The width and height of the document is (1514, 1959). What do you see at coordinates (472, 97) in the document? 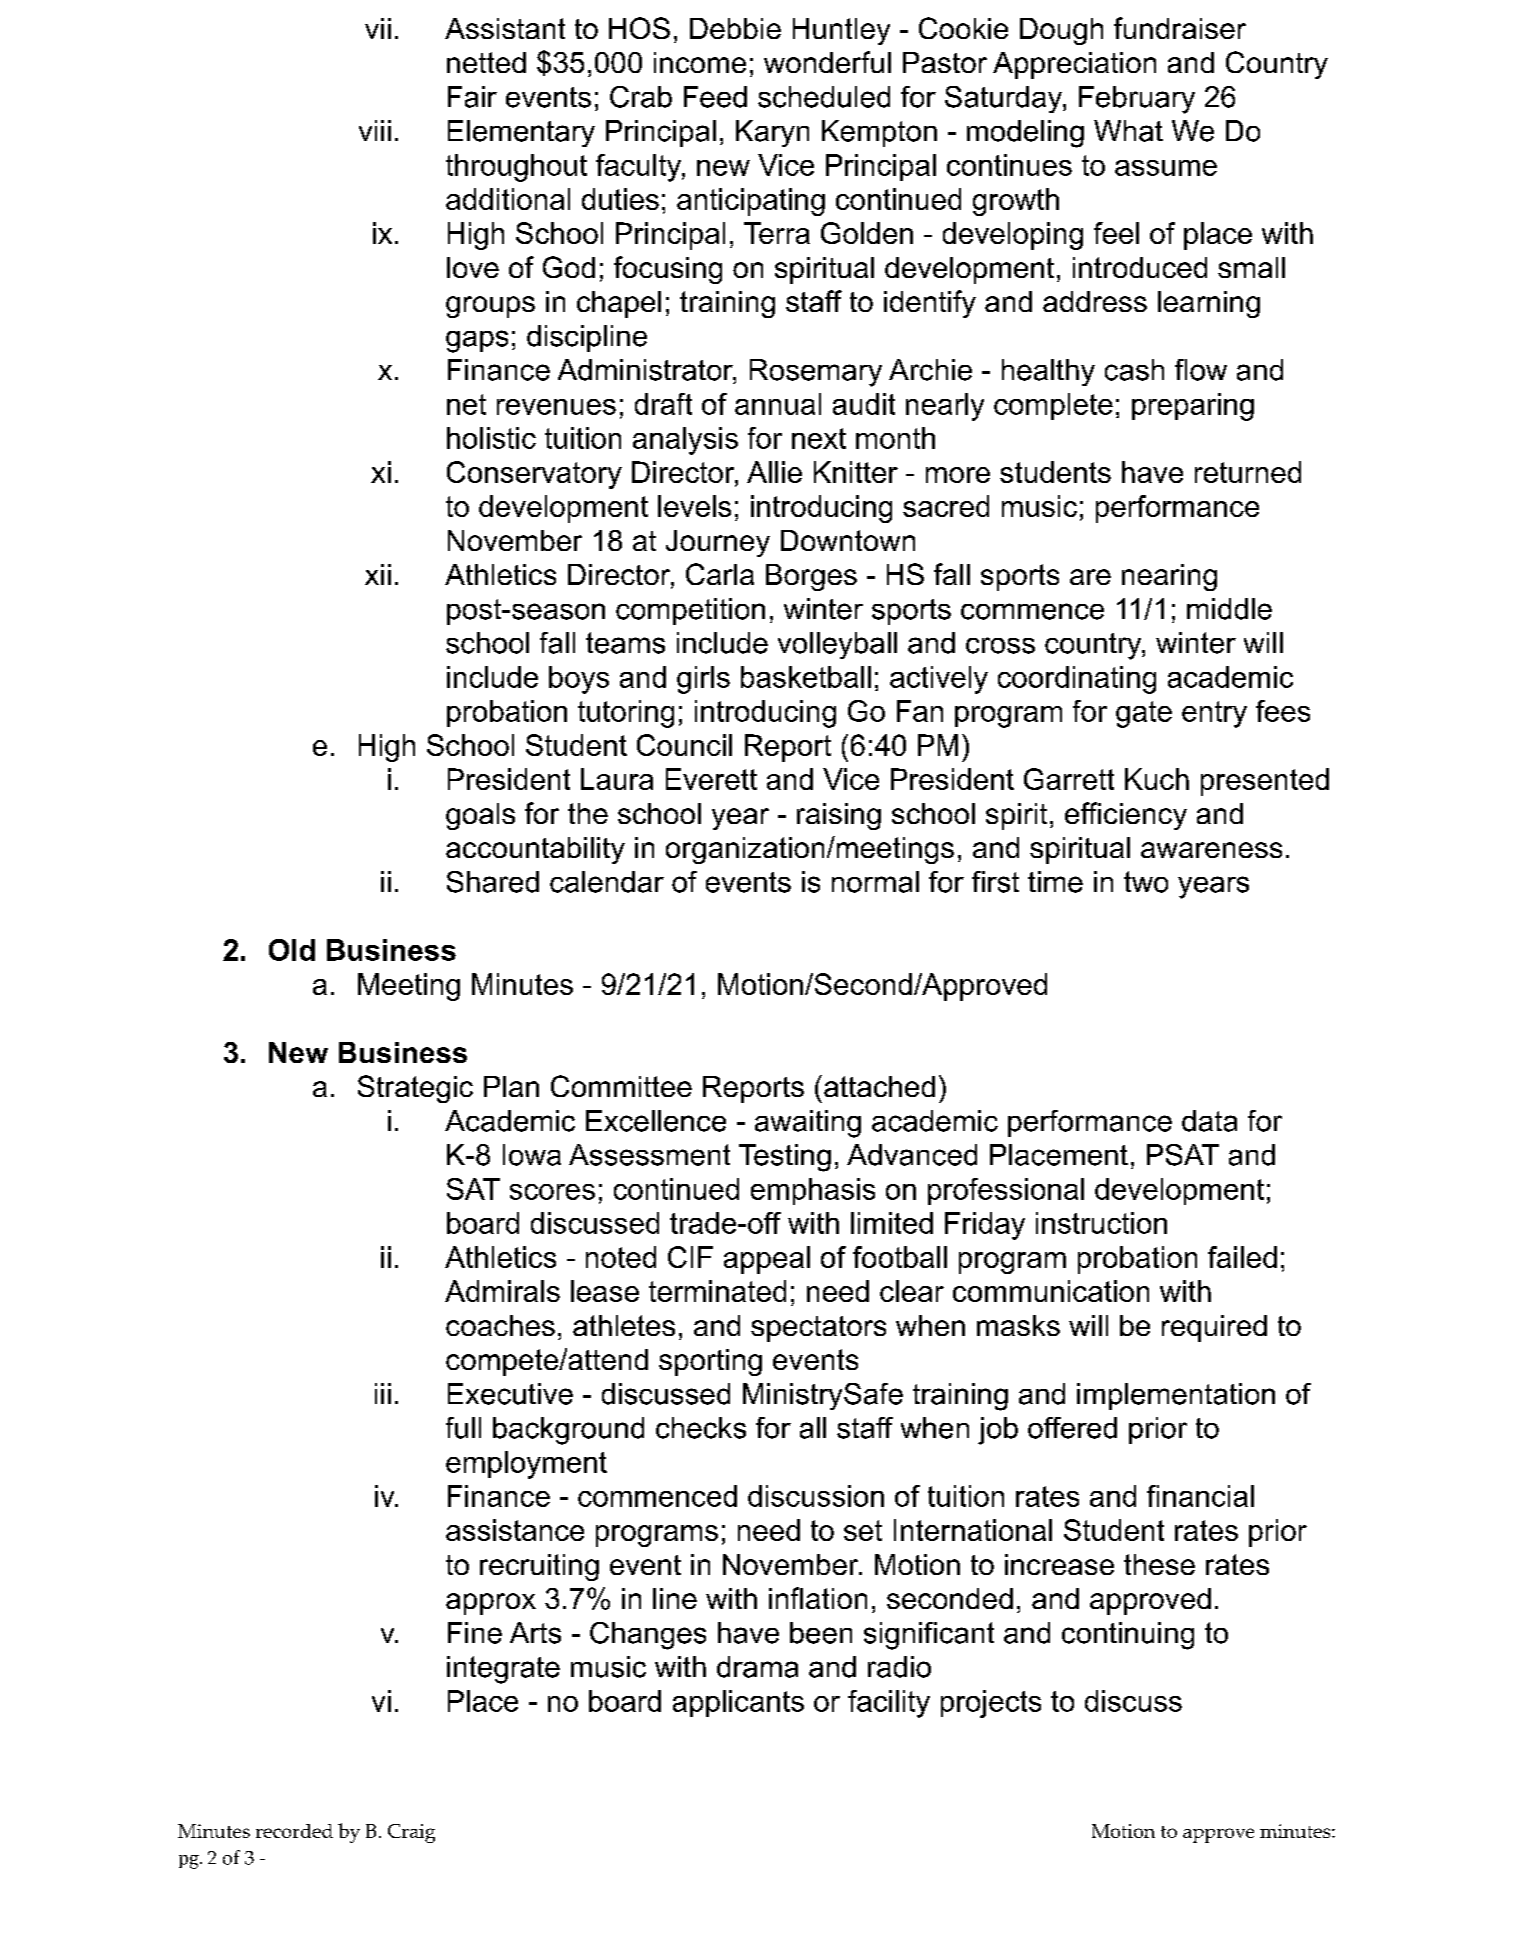
I see `Fair` at bounding box center [472, 97].
